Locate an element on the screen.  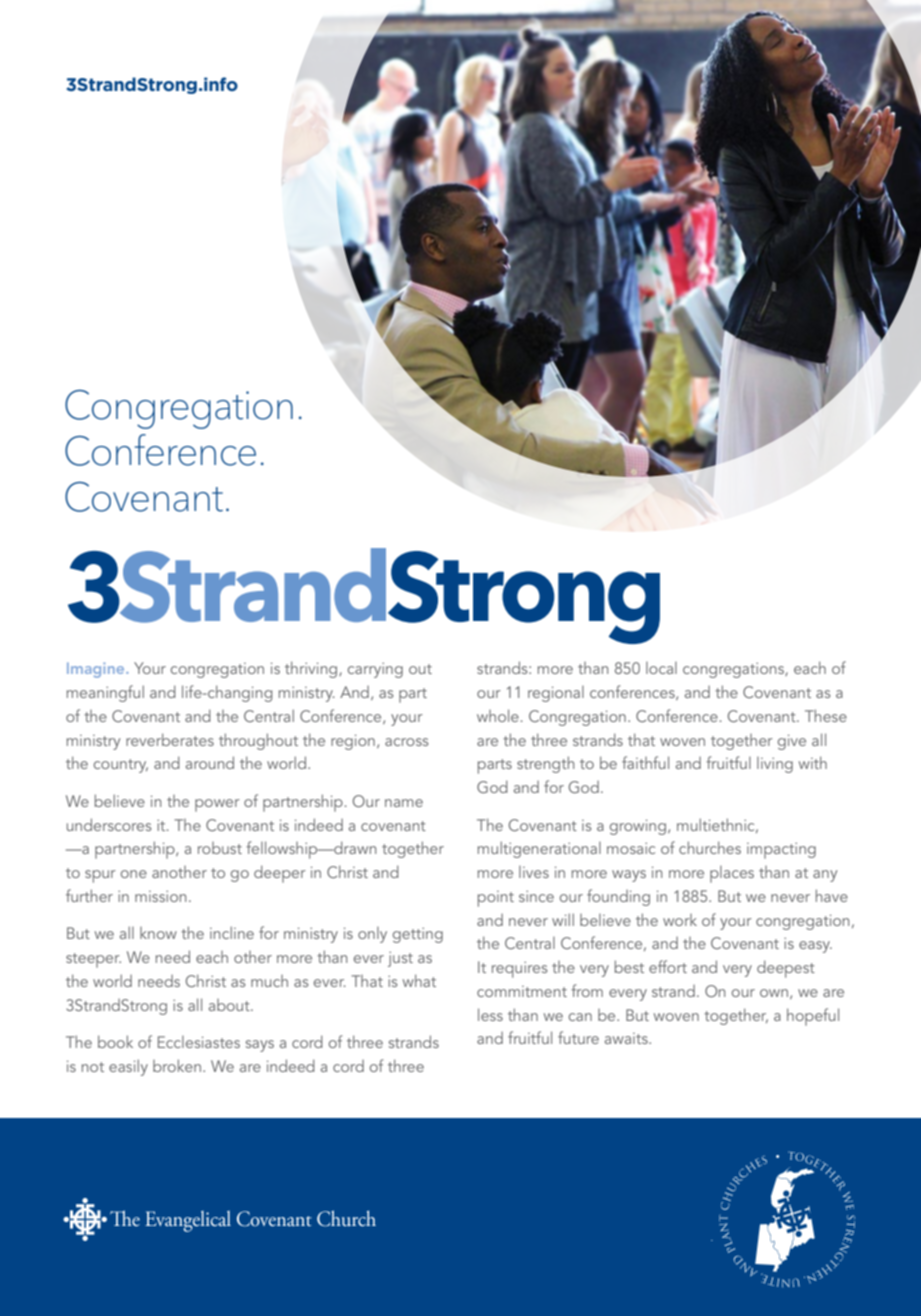
broken is located at coordinates (177, 1065).
